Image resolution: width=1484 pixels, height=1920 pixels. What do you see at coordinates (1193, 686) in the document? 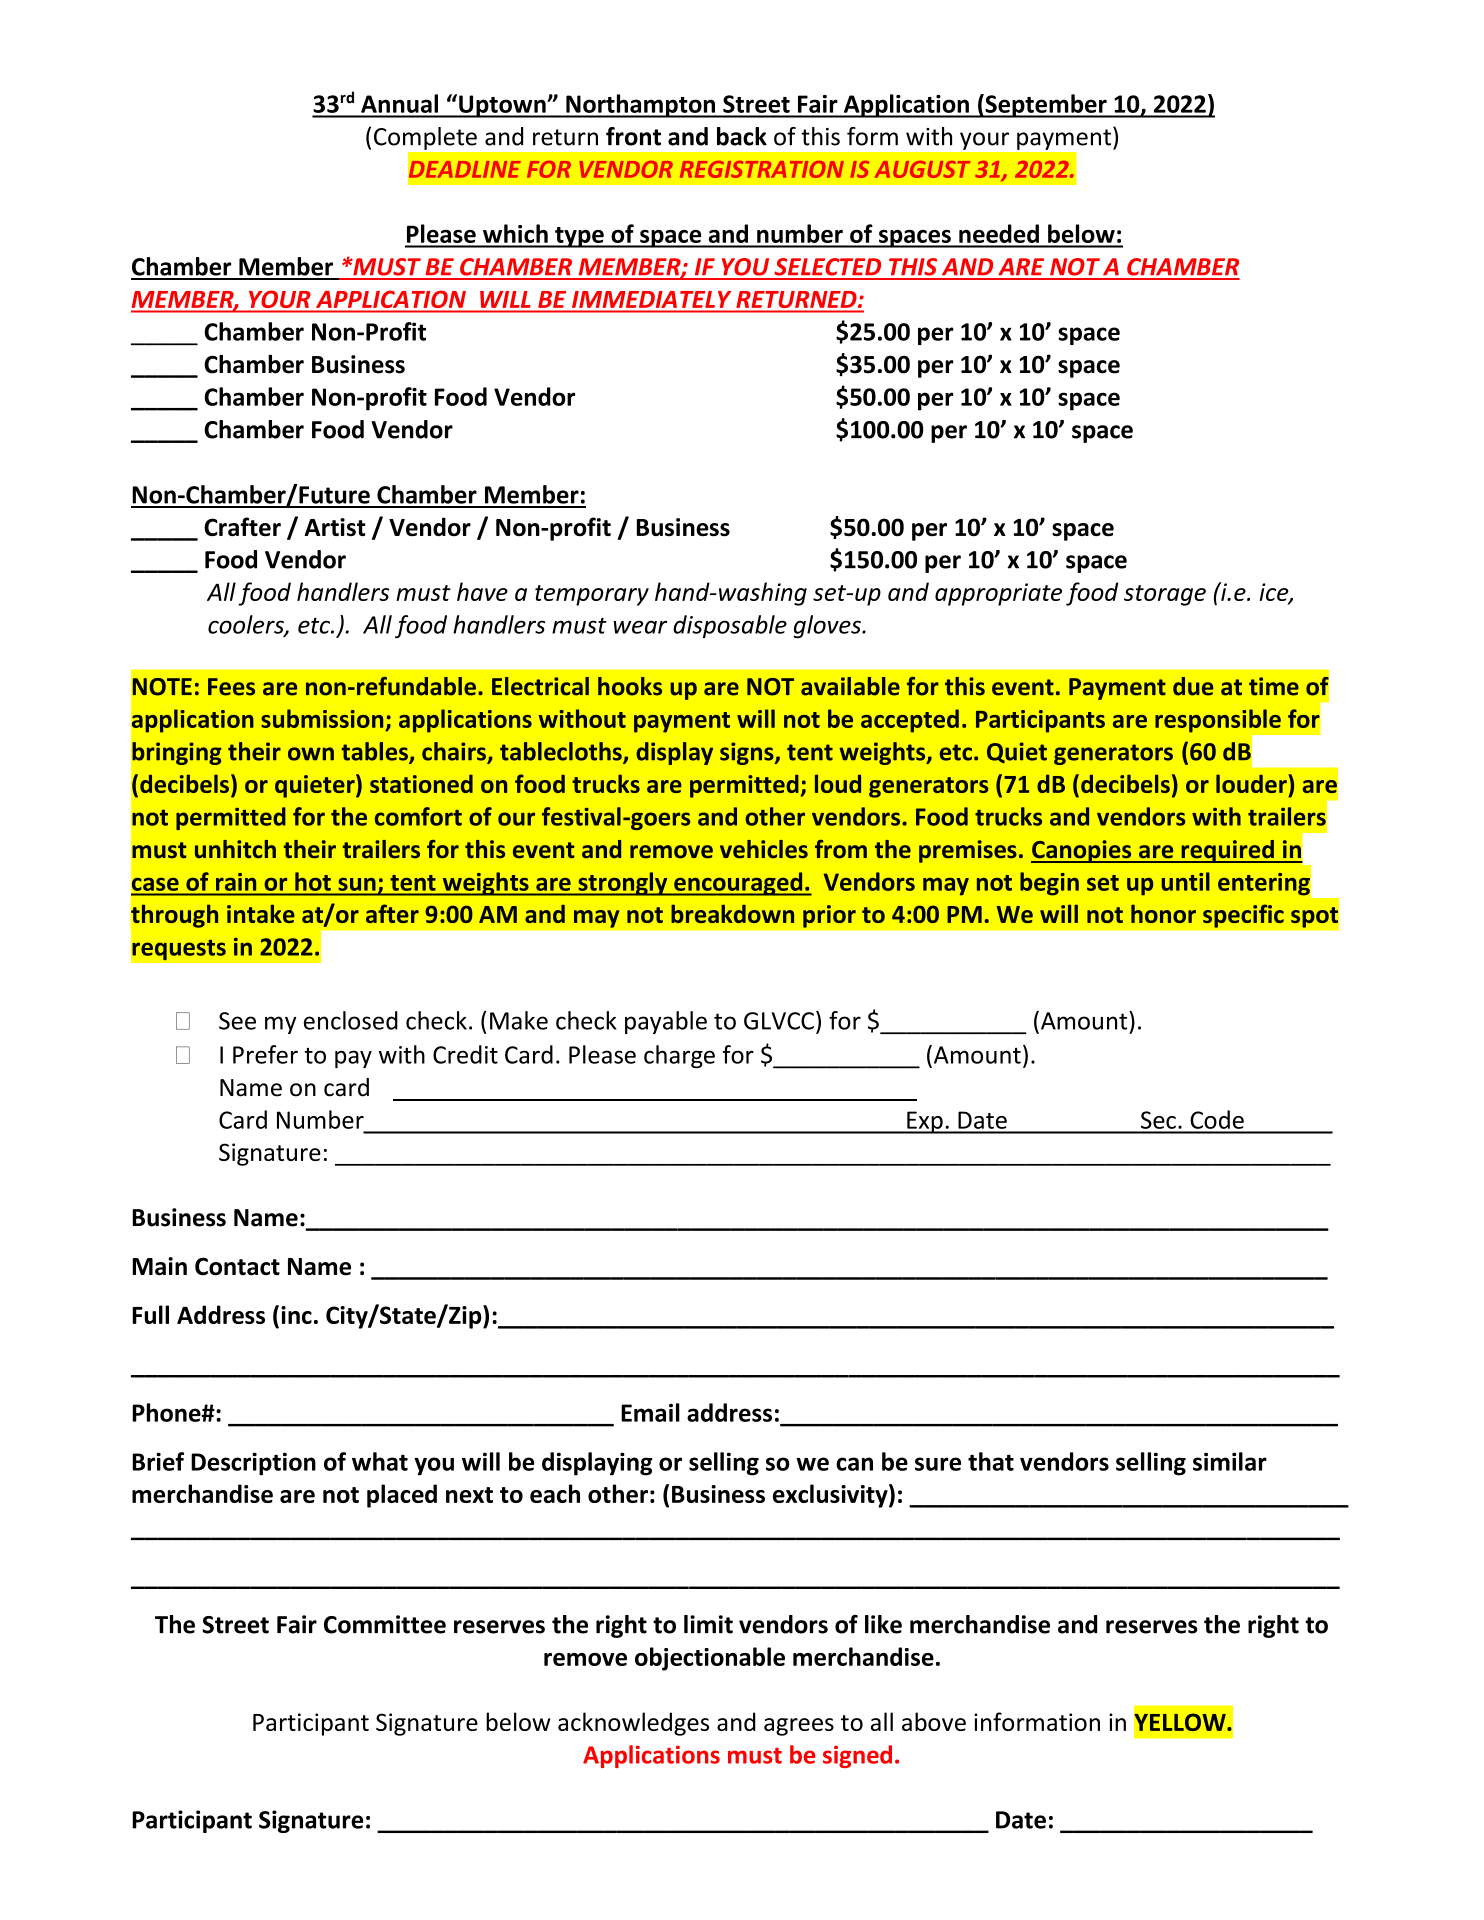
I see `due` at bounding box center [1193, 686].
